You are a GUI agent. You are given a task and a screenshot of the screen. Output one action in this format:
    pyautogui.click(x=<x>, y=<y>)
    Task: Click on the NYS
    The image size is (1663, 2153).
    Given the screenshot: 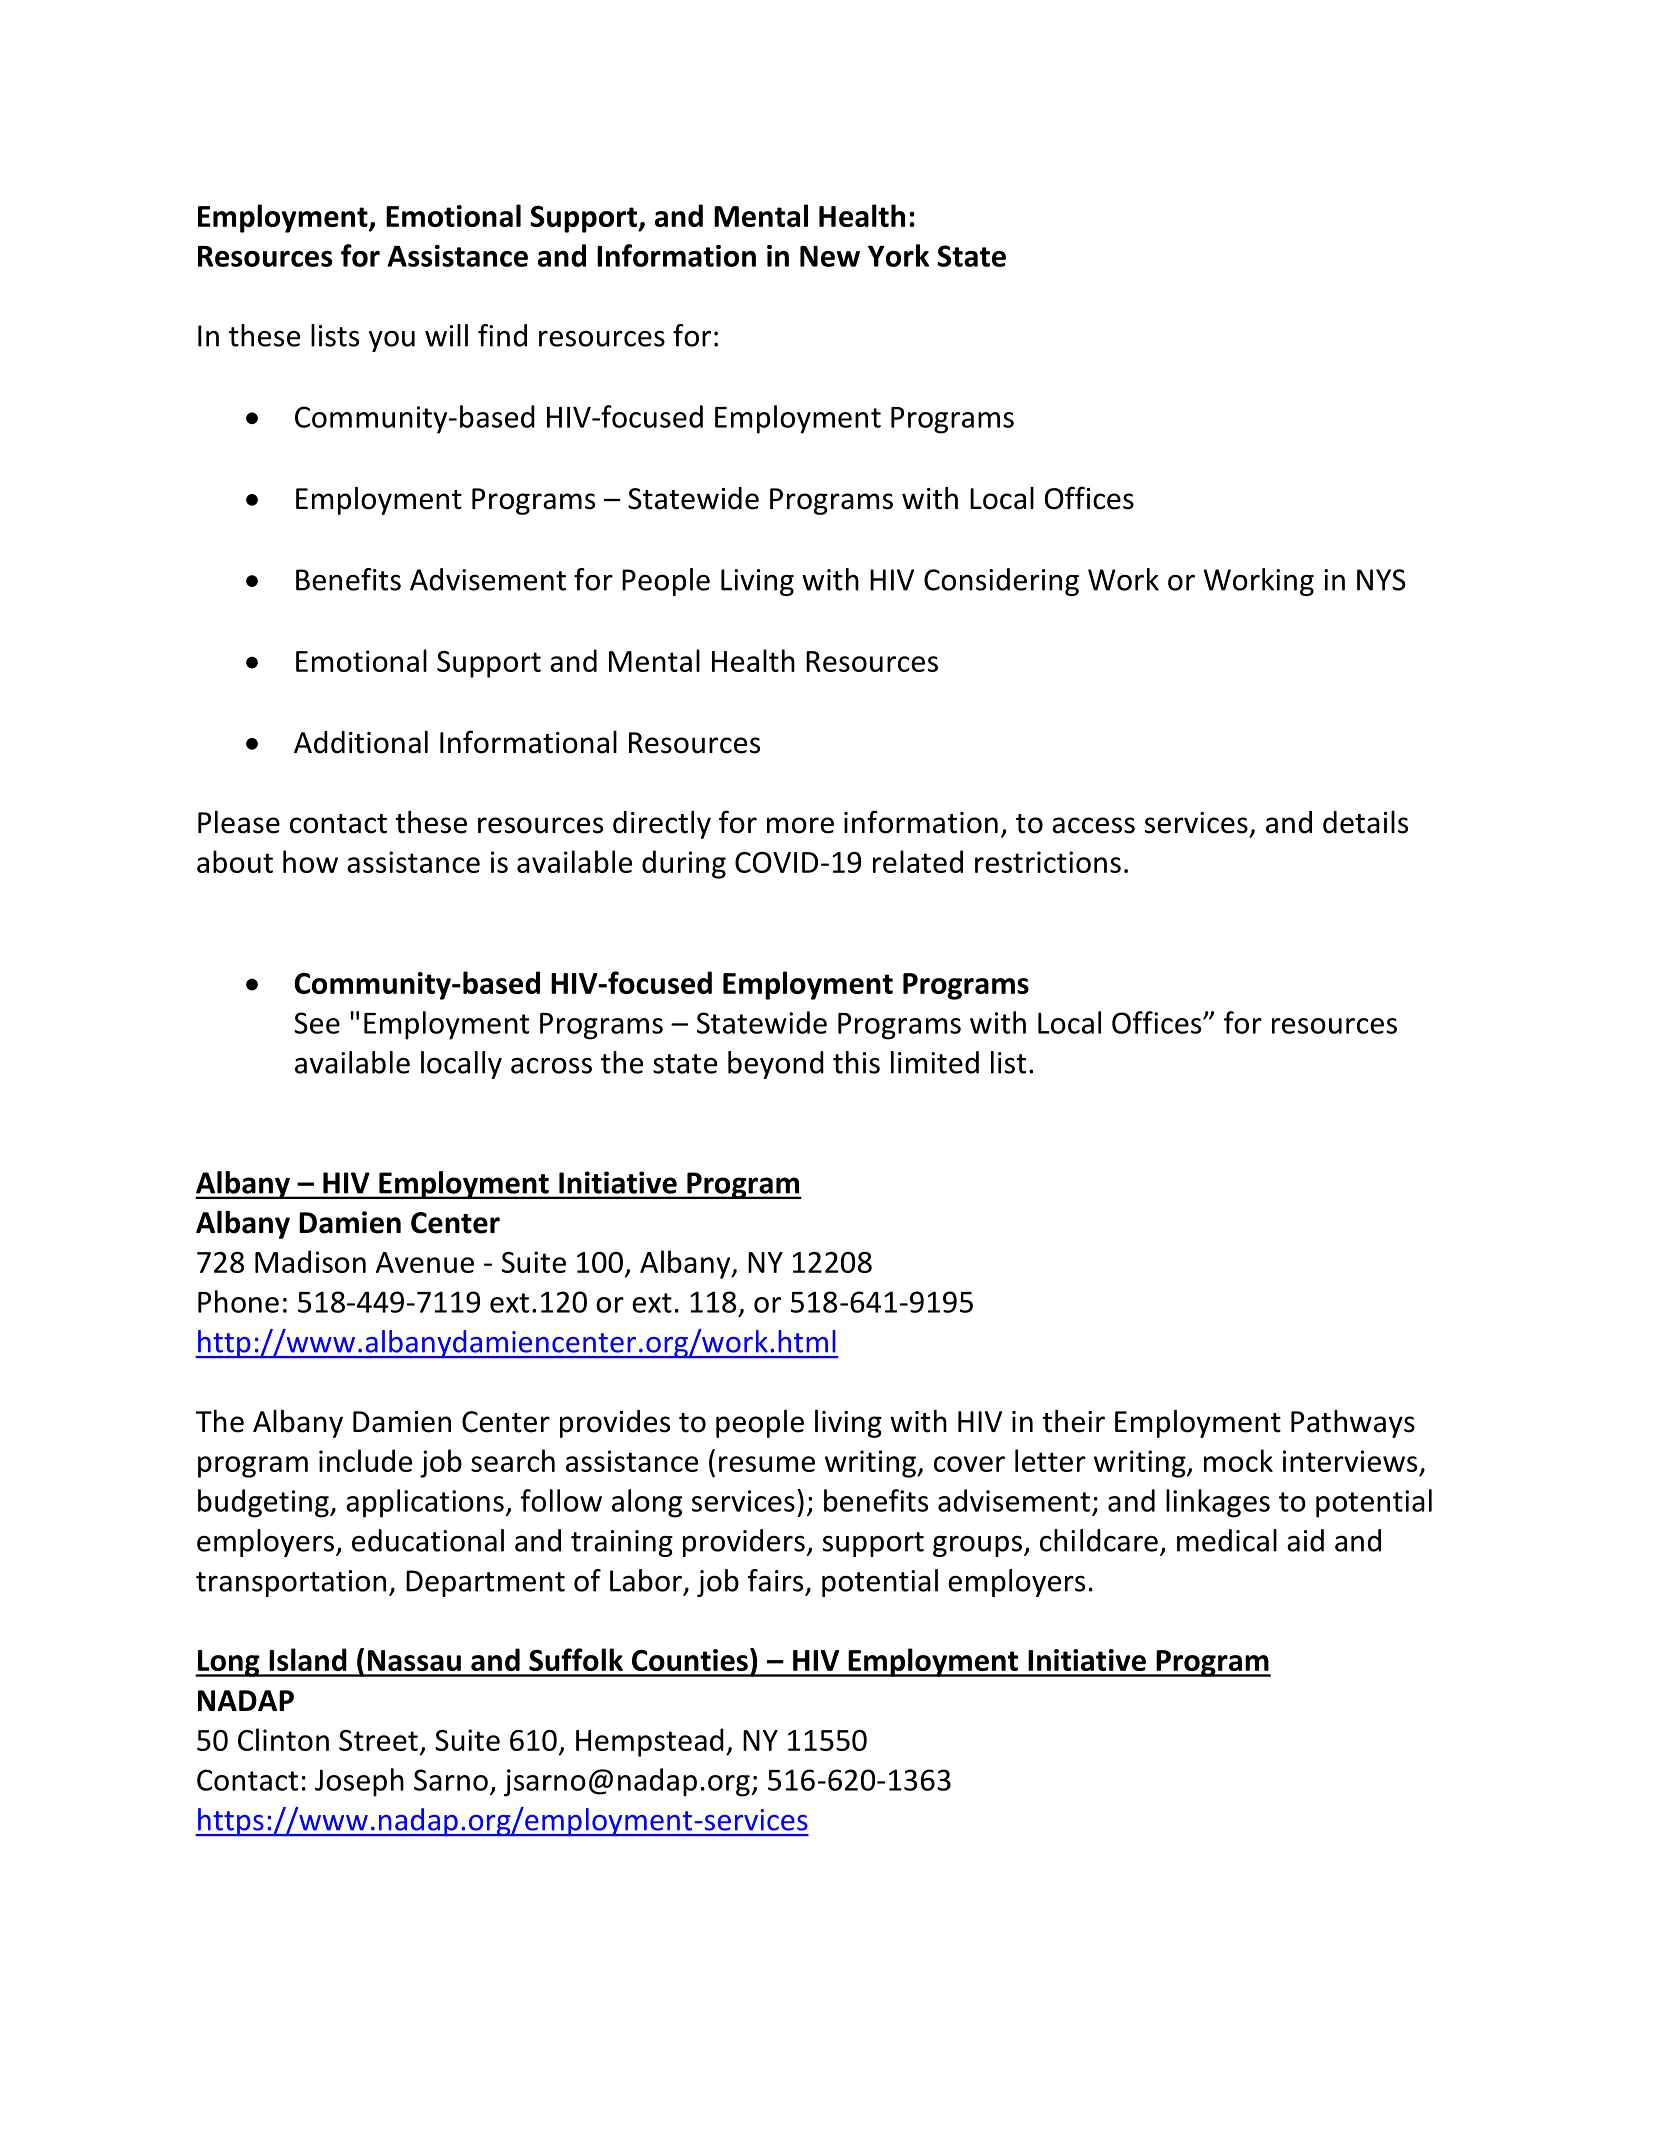 What is the action you would take?
    pyautogui.click(x=1381, y=580)
